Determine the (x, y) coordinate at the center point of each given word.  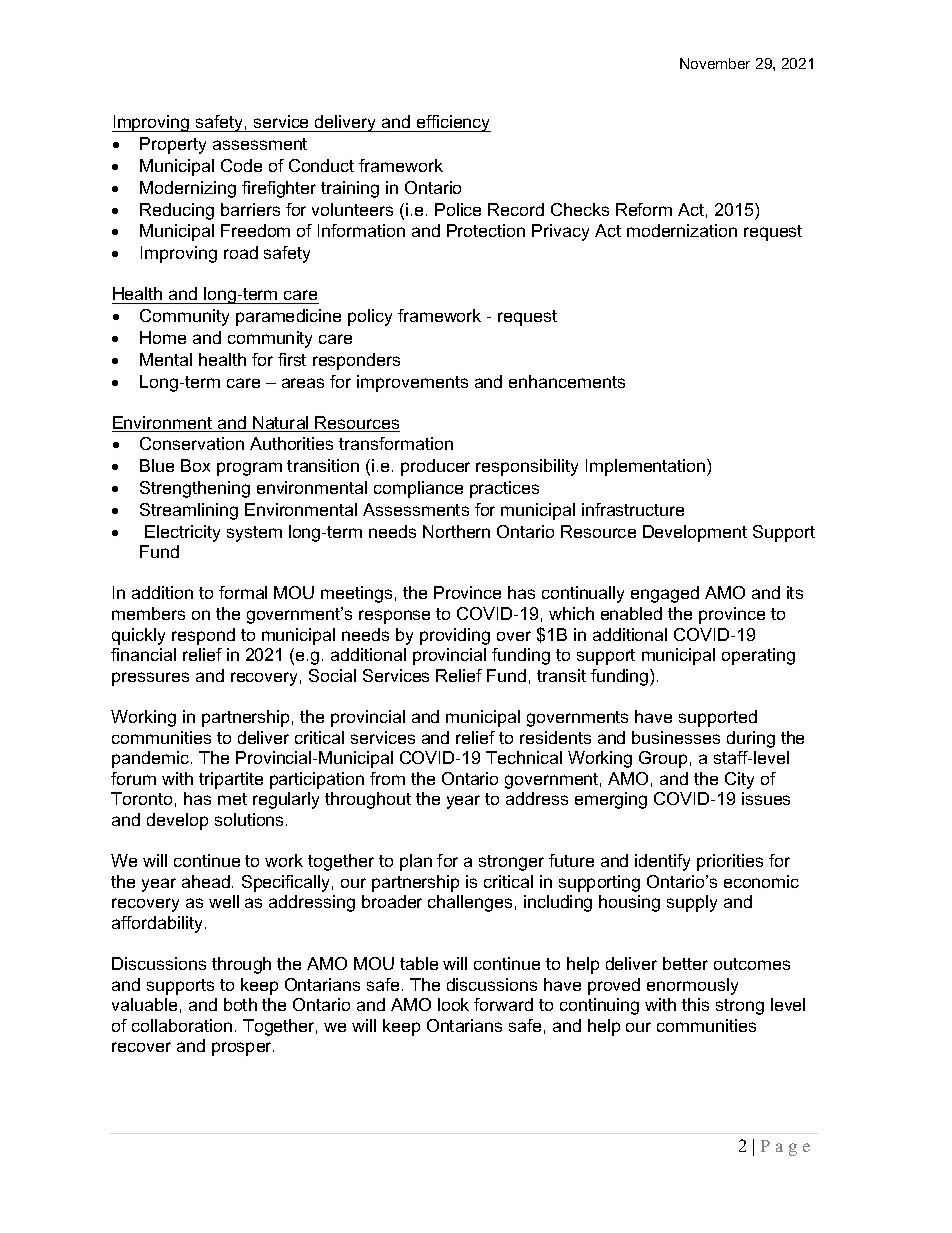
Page (785, 1148)
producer (435, 467)
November (715, 63)
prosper (243, 1049)
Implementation (647, 467)
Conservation (192, 443)
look (453, 1004)
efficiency (452, 123)
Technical (524, 757)
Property (173, 145)
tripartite (231, 780)
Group (663, 759)
